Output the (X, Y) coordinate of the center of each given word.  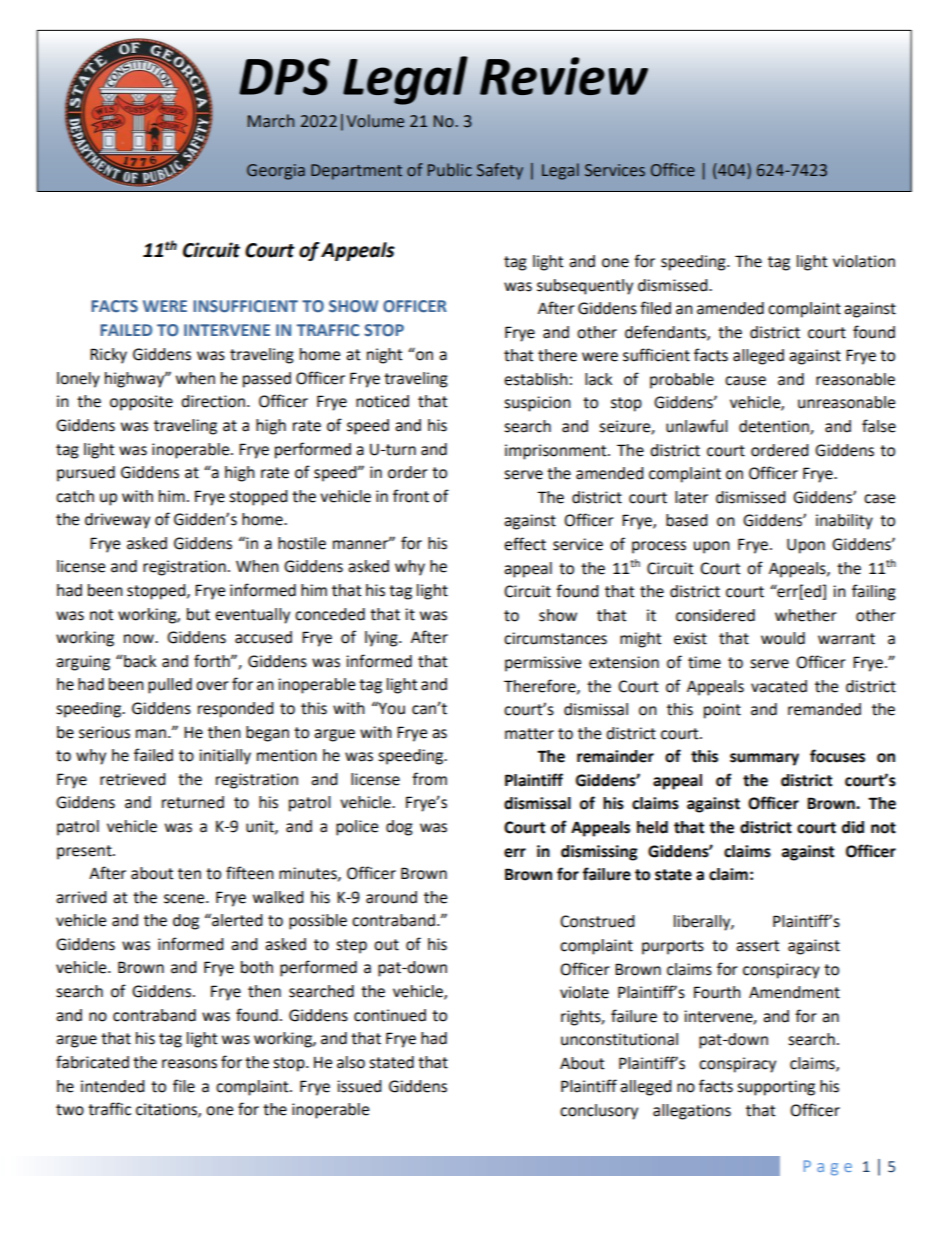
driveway (117, 521)
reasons (189, 1064)
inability (844, 522)
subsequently (585, 287)
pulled (170, 686)
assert (757, 946)
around (391, 897)
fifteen (250, 873)
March (271, 121)
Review (564, 76)
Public (450, 170)
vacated (779, 686)
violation (864, 261)
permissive (543, 664)
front (411, 496)
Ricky (108, 356)
